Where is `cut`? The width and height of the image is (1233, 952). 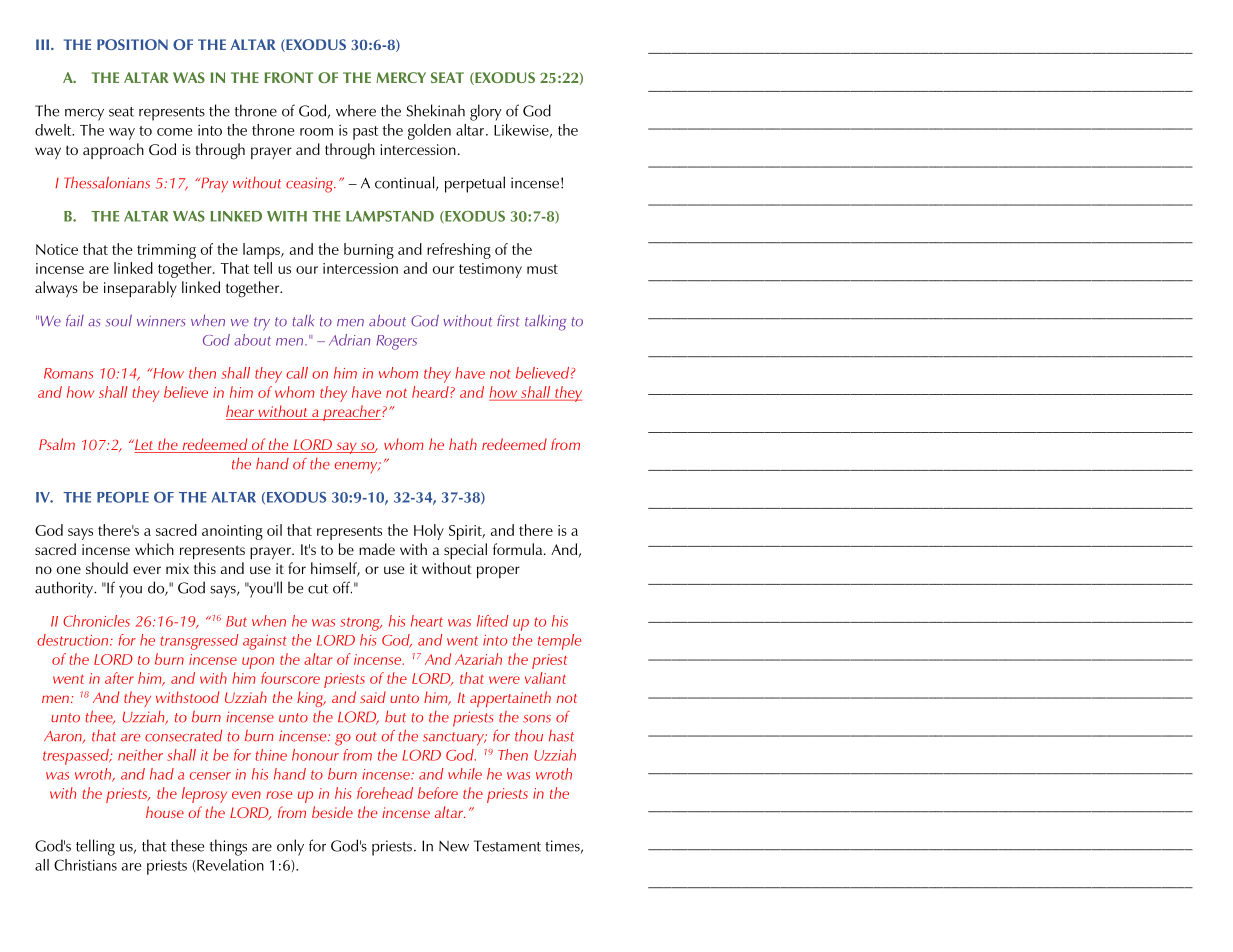 cut is located at coordinates (318, 589).
